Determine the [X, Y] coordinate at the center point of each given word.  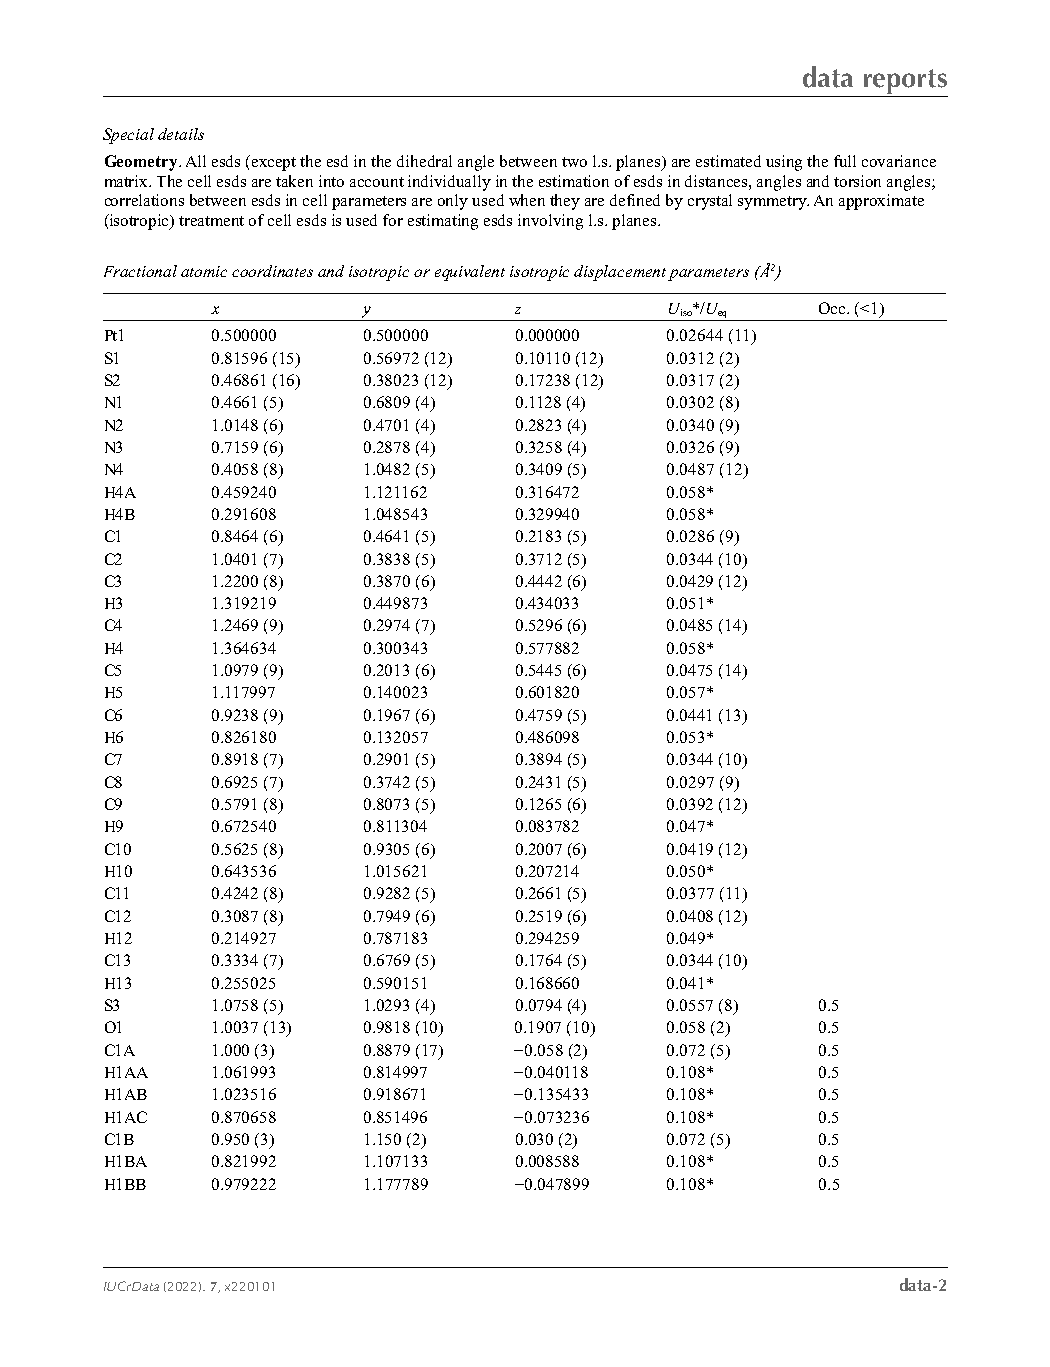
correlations [144, 200]
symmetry [773, 203]
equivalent [470, 273]
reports [904, 83]
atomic [204, 271]
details [181, 134]
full [845, 161]
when [527, 200]
